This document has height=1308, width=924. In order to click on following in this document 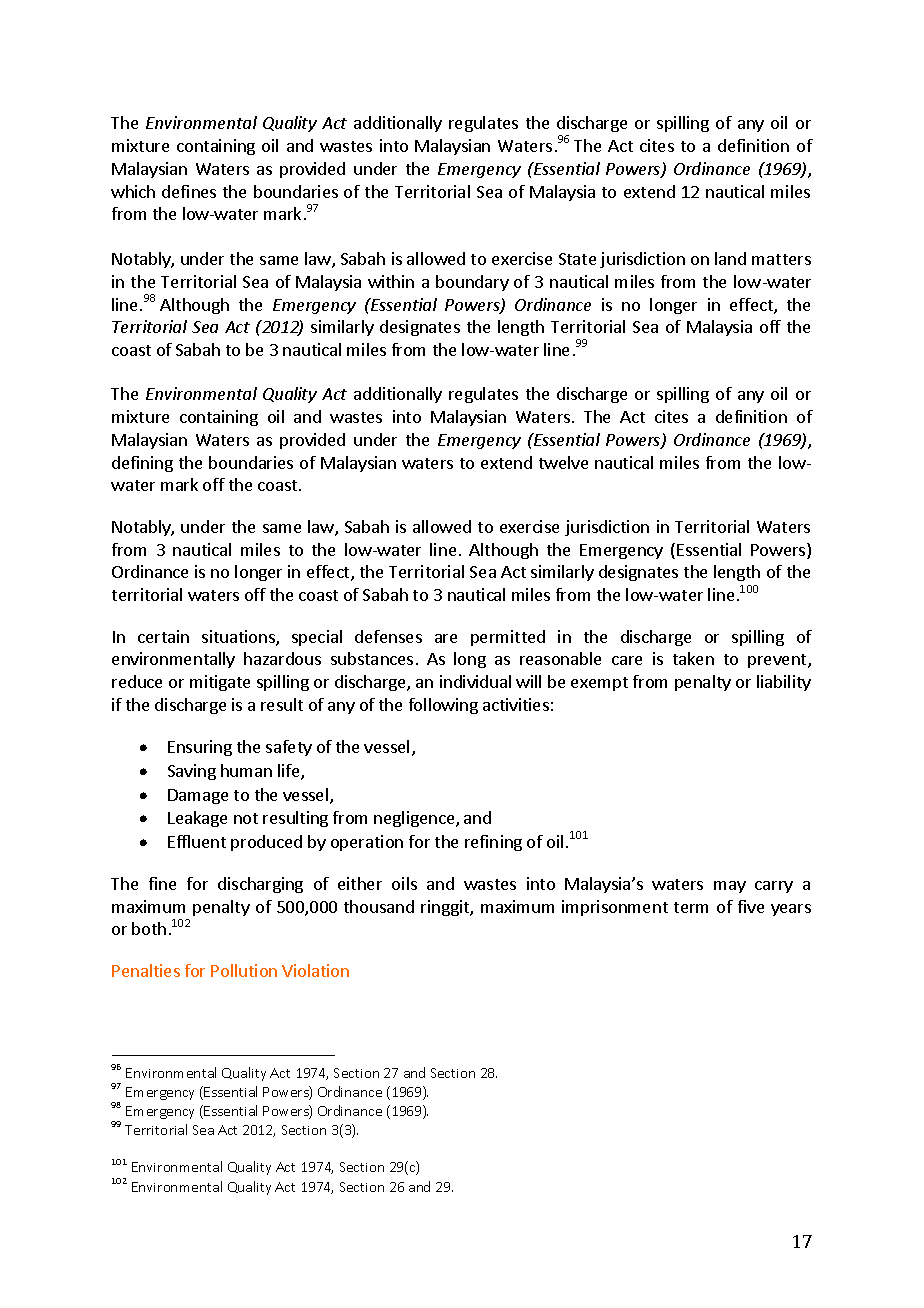, I will do `click(443, 706)`.
